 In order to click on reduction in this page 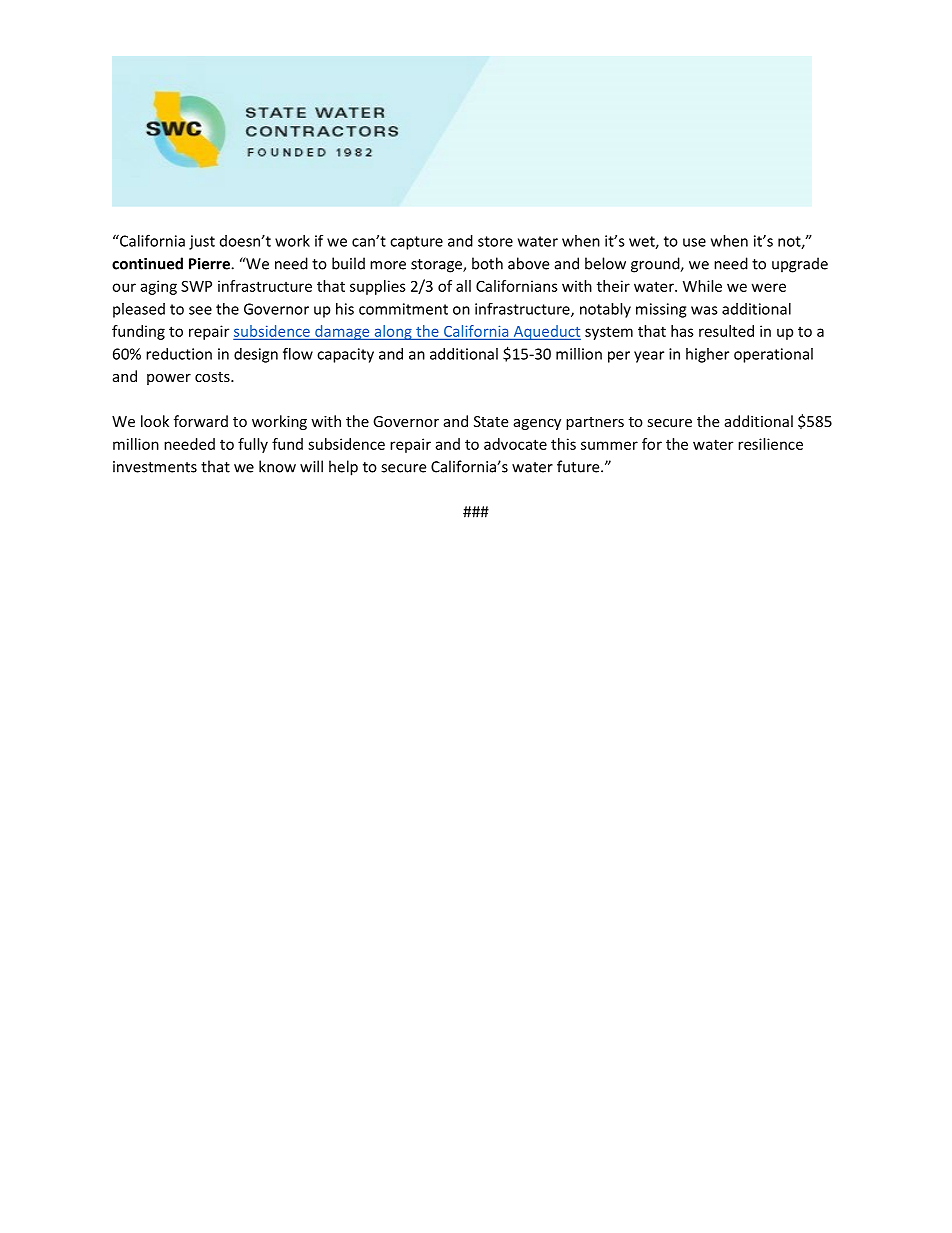, I will do `click(179, 354)`.
